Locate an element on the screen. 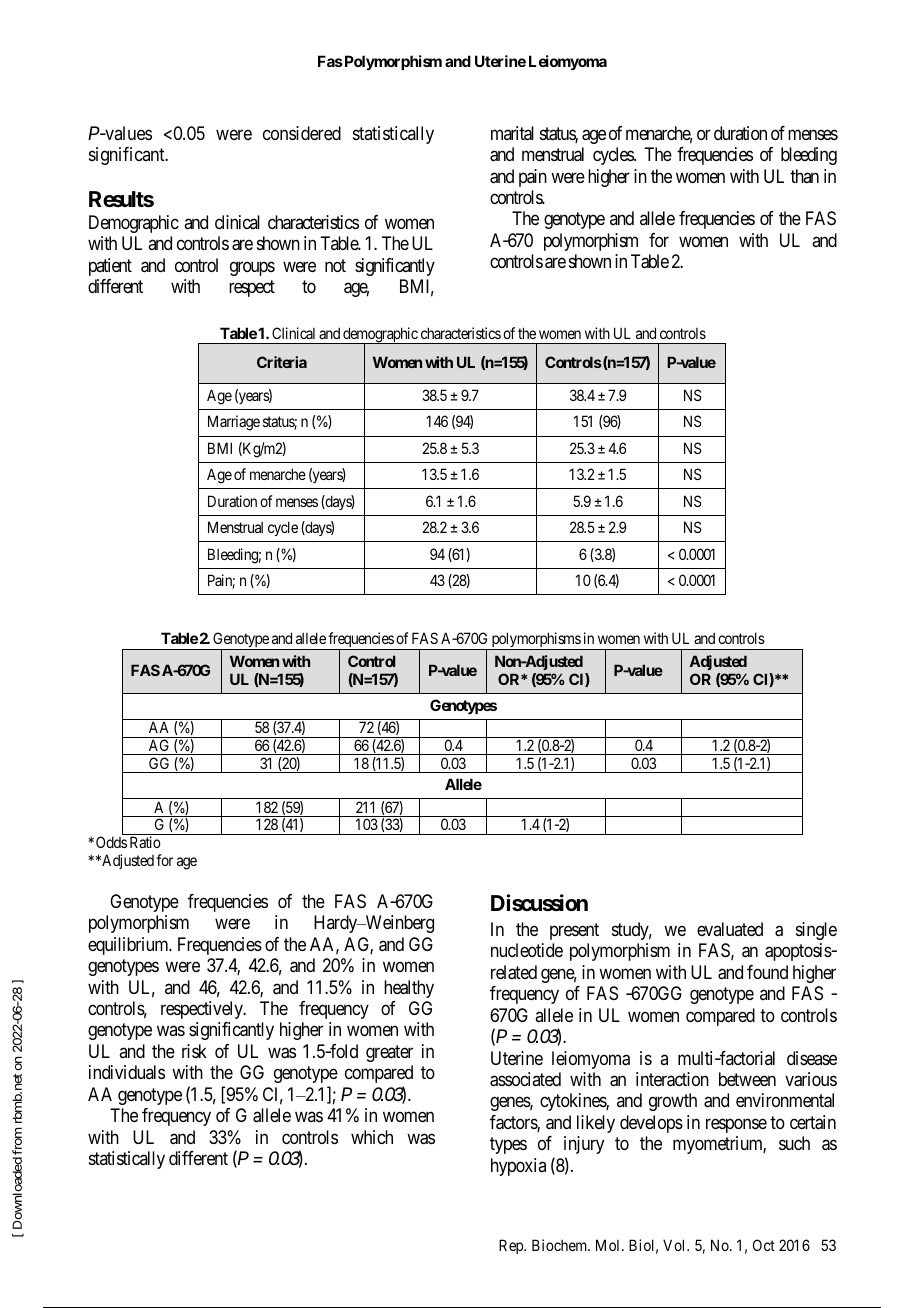 This screenshot has height=1308, width=924. single is located at coordinates (816, 931).
